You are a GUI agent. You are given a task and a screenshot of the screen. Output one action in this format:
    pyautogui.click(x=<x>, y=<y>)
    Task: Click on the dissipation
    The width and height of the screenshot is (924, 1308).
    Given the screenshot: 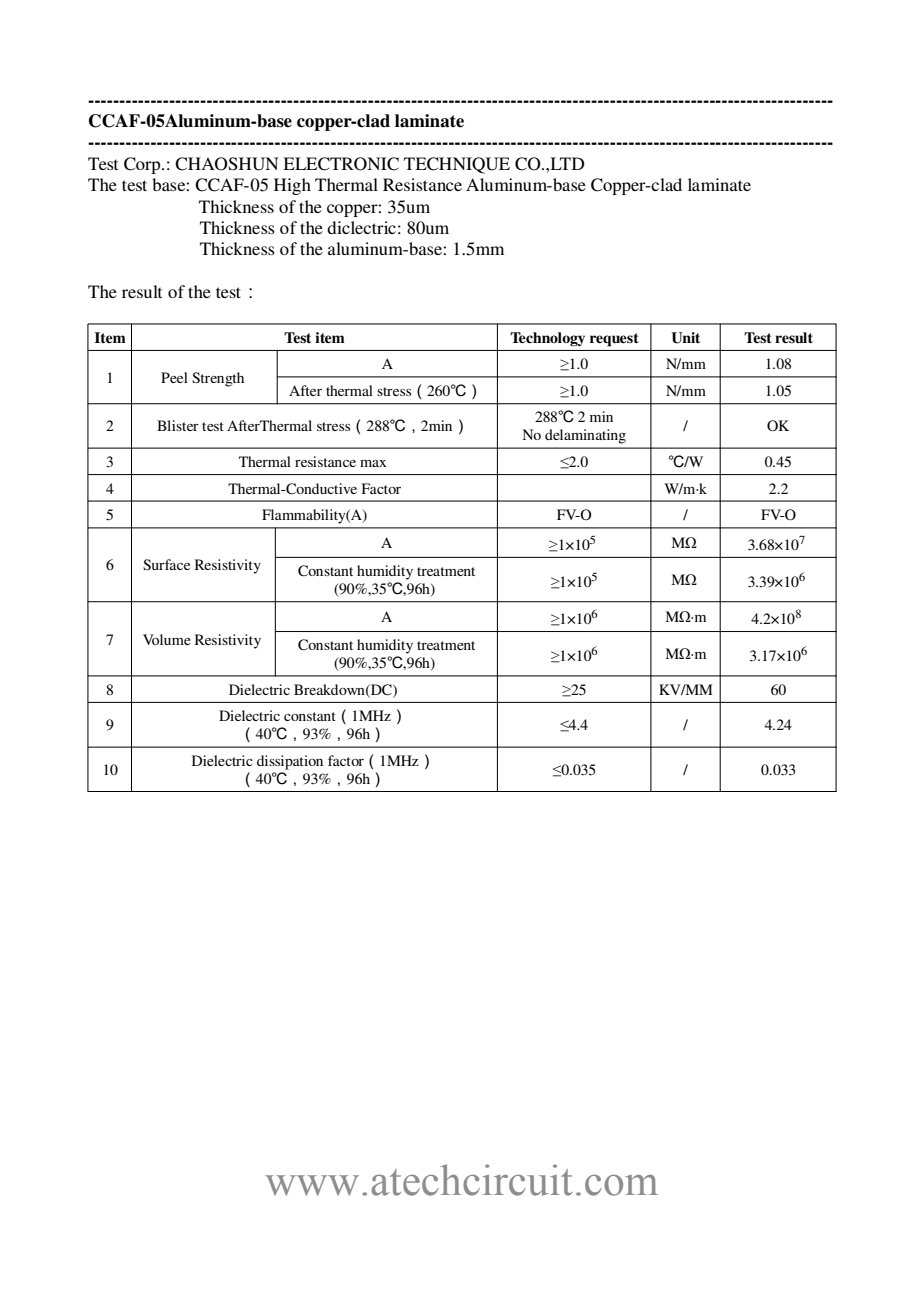 What is the action you would take?
    pyautogui.click(x=290, y=762)
